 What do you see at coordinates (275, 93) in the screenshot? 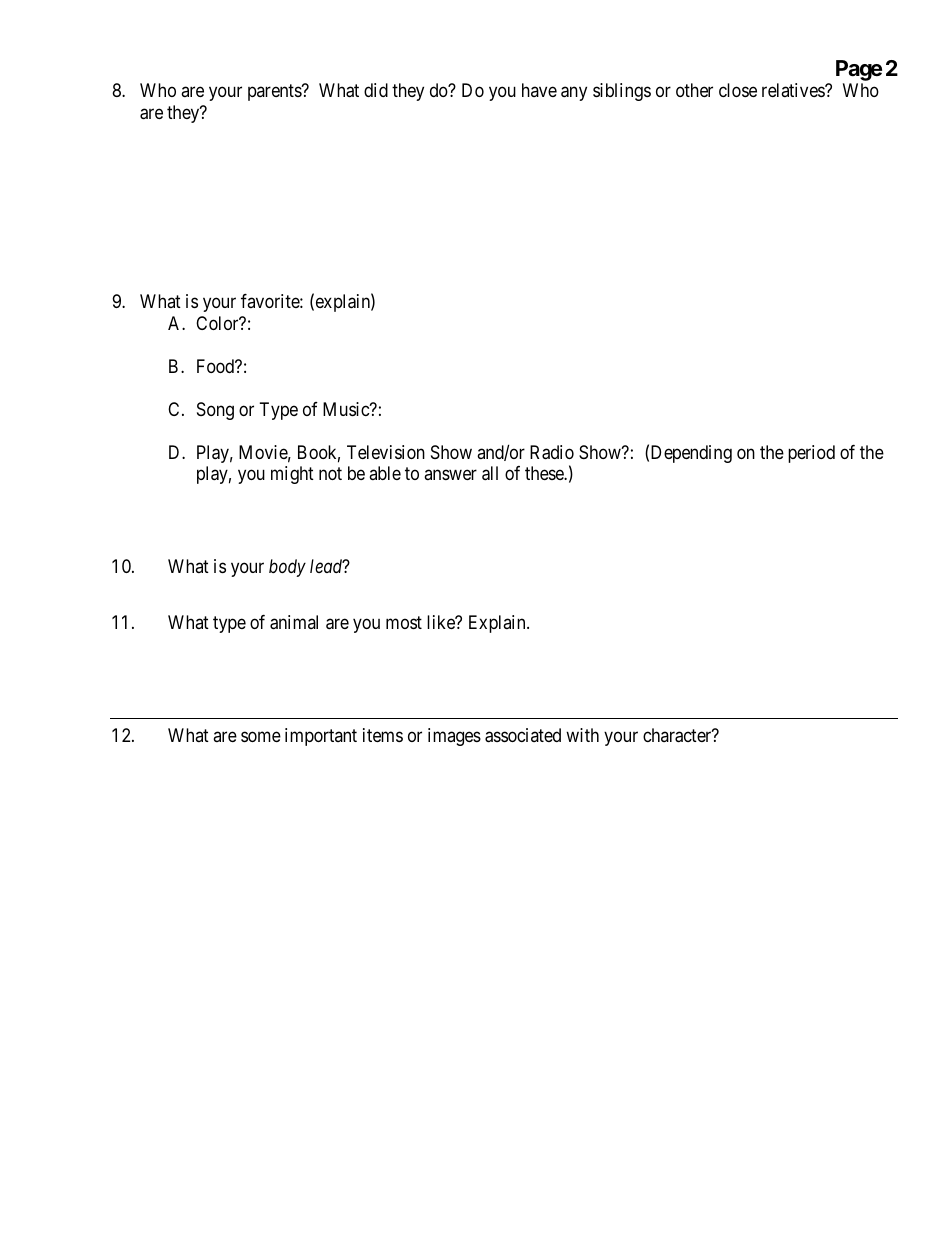
I see `parents` at bounding box center [275, 93].
